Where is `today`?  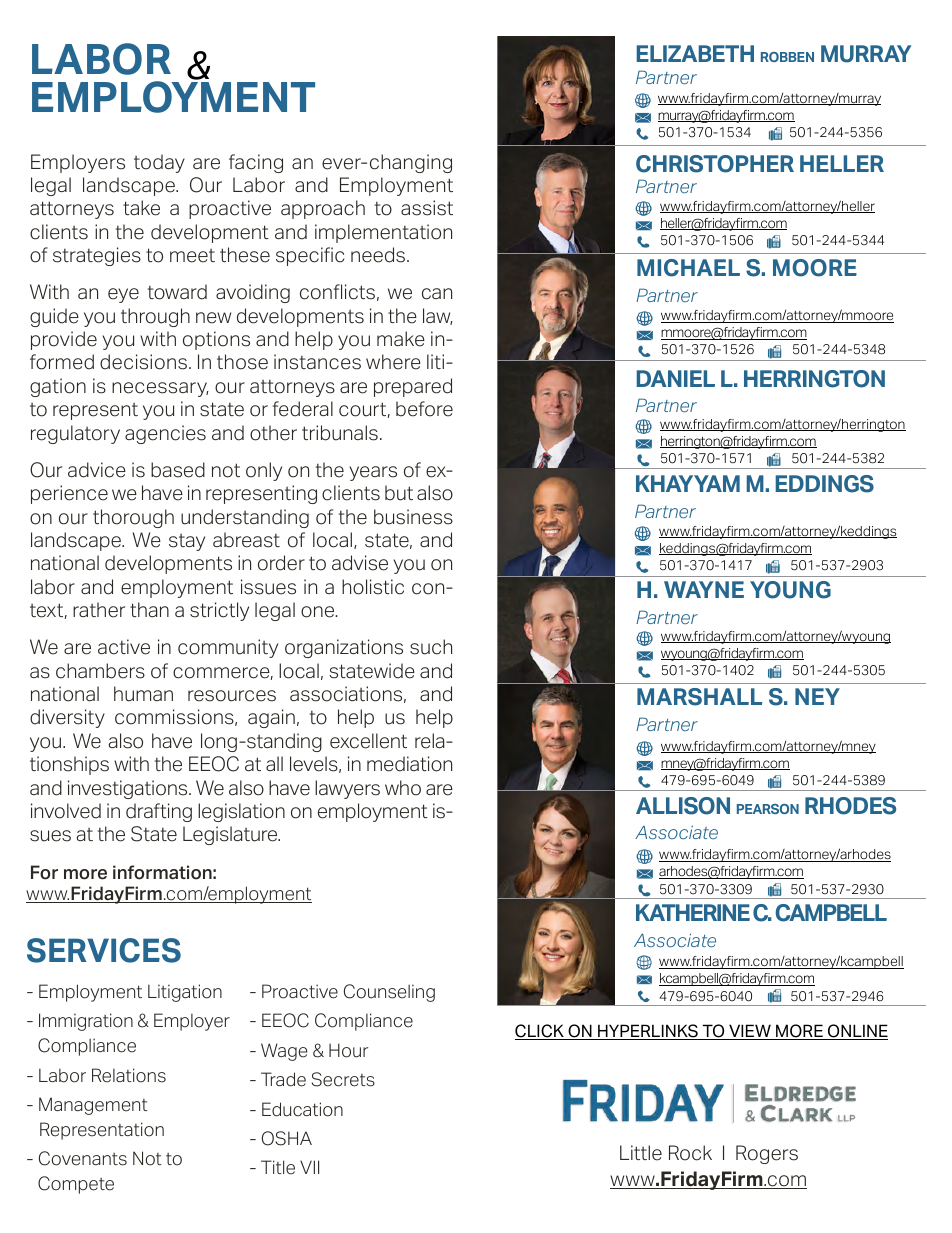 today is located at coordinates (159, 163).
